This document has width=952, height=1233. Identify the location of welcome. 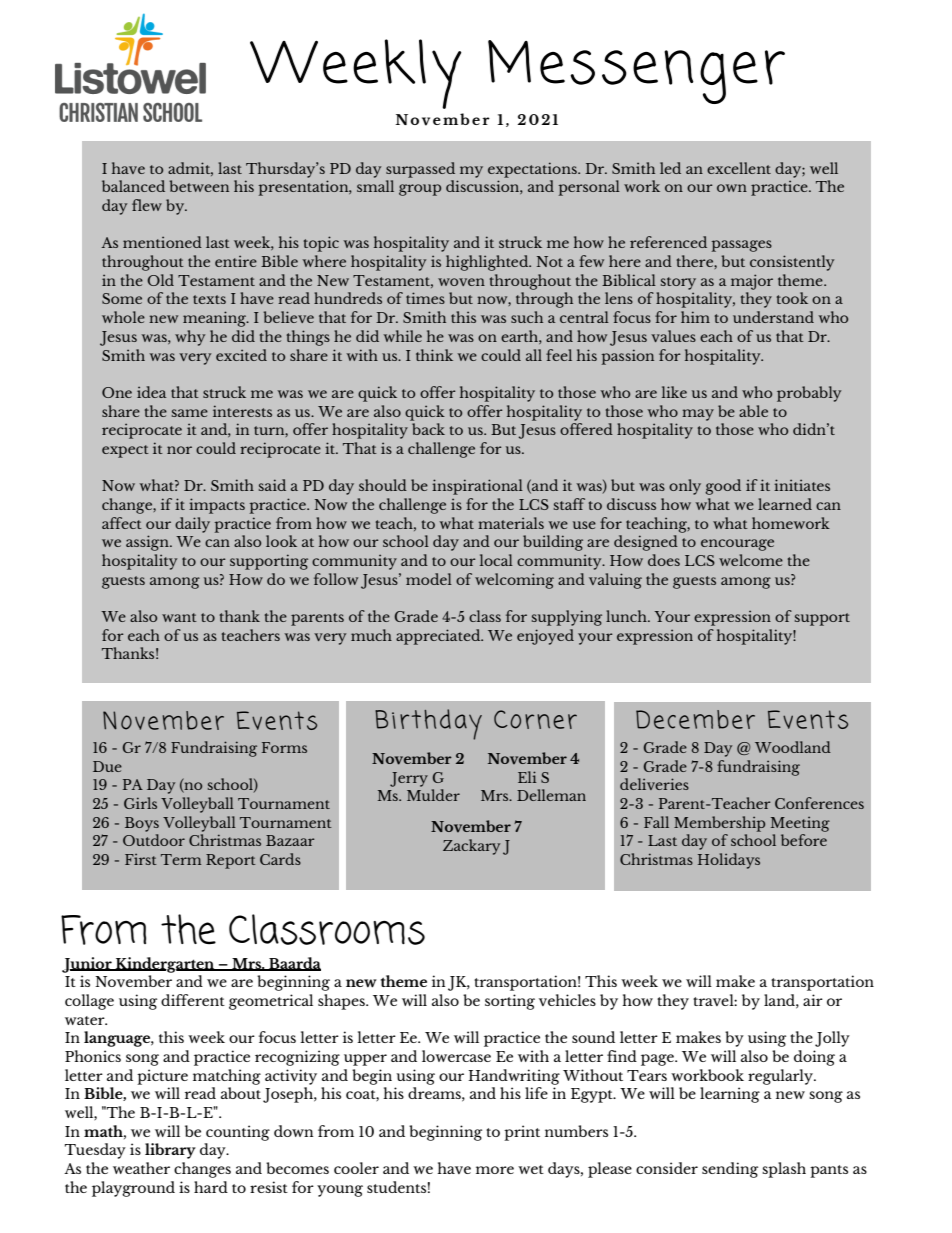
(751, 560).
